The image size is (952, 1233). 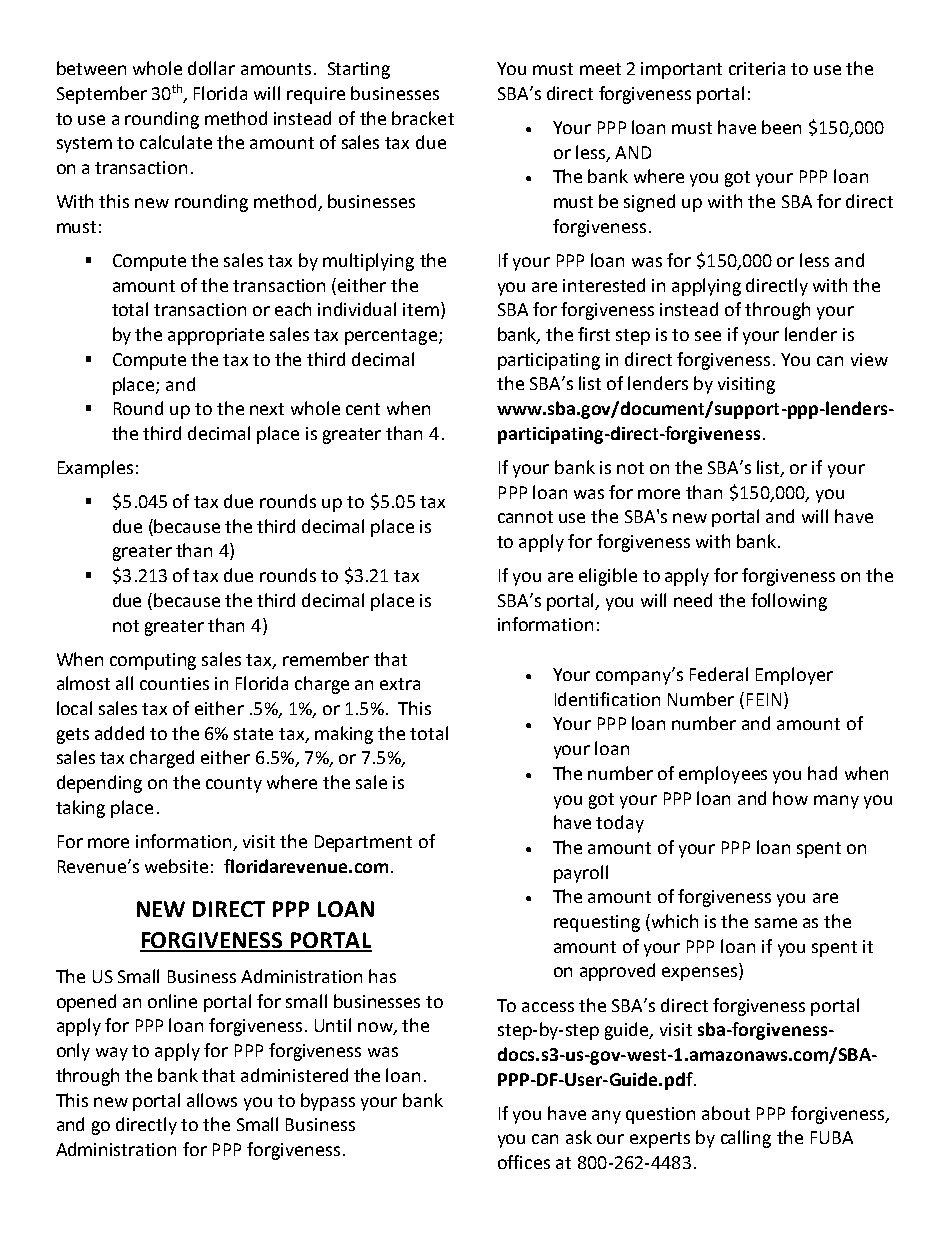 What do you see at coordinates (781, 127) in the screenshot?
I see `been` at bounding box center [781, 127].
